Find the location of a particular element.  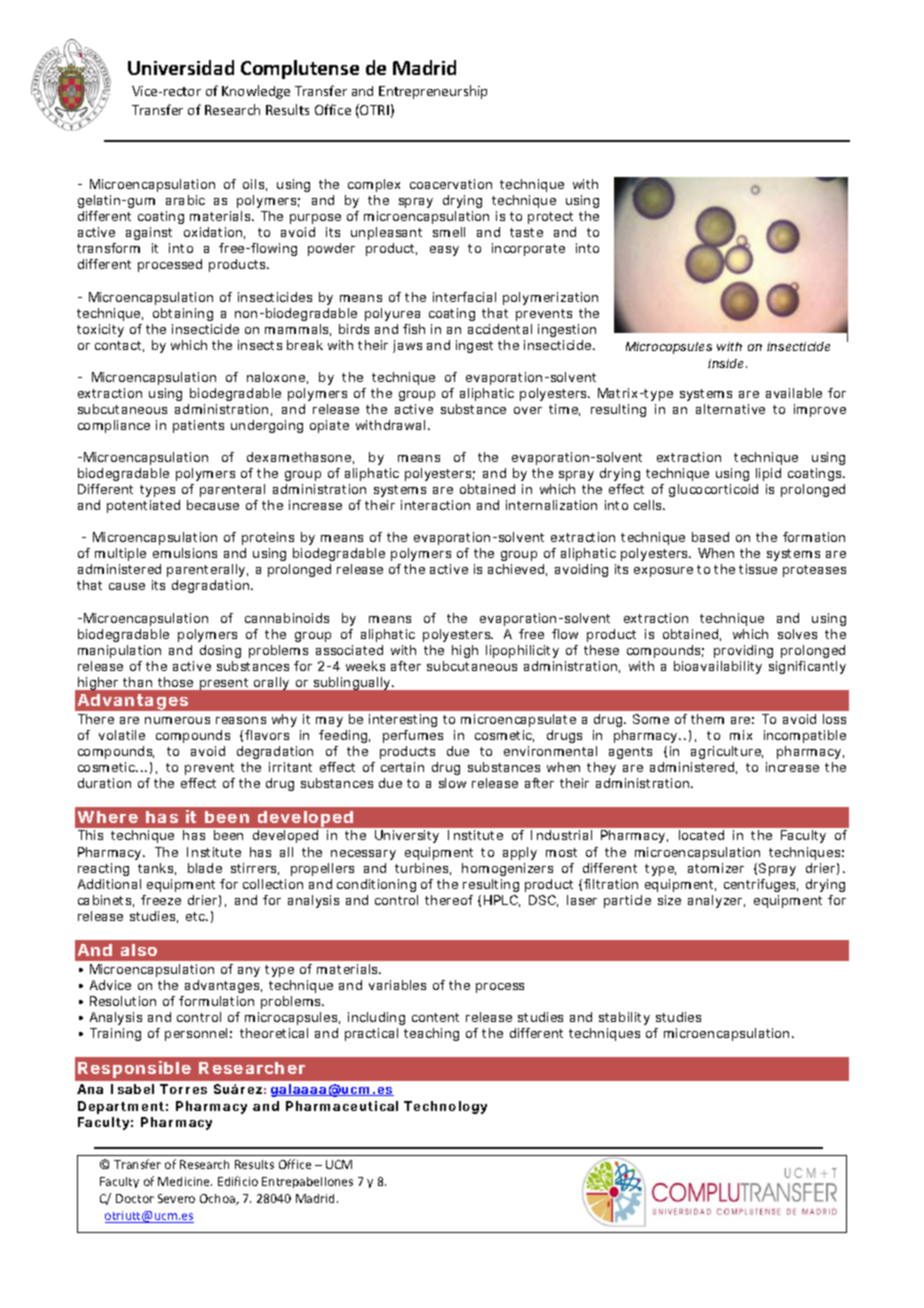

Entrepreneurship is located at coordinates (433, 92).
